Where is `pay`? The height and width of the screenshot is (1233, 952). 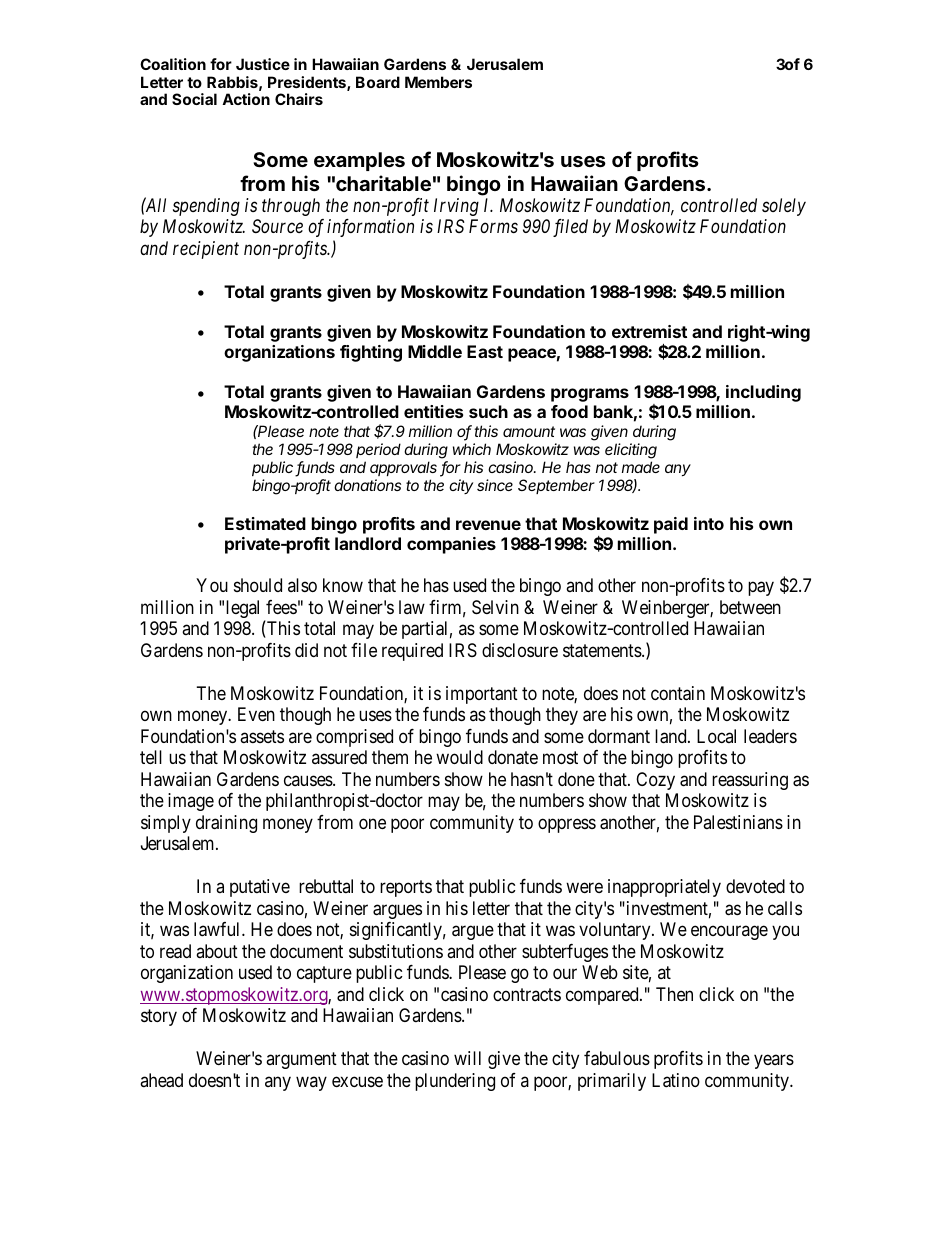
pay is located at coordinates (761, 589).
